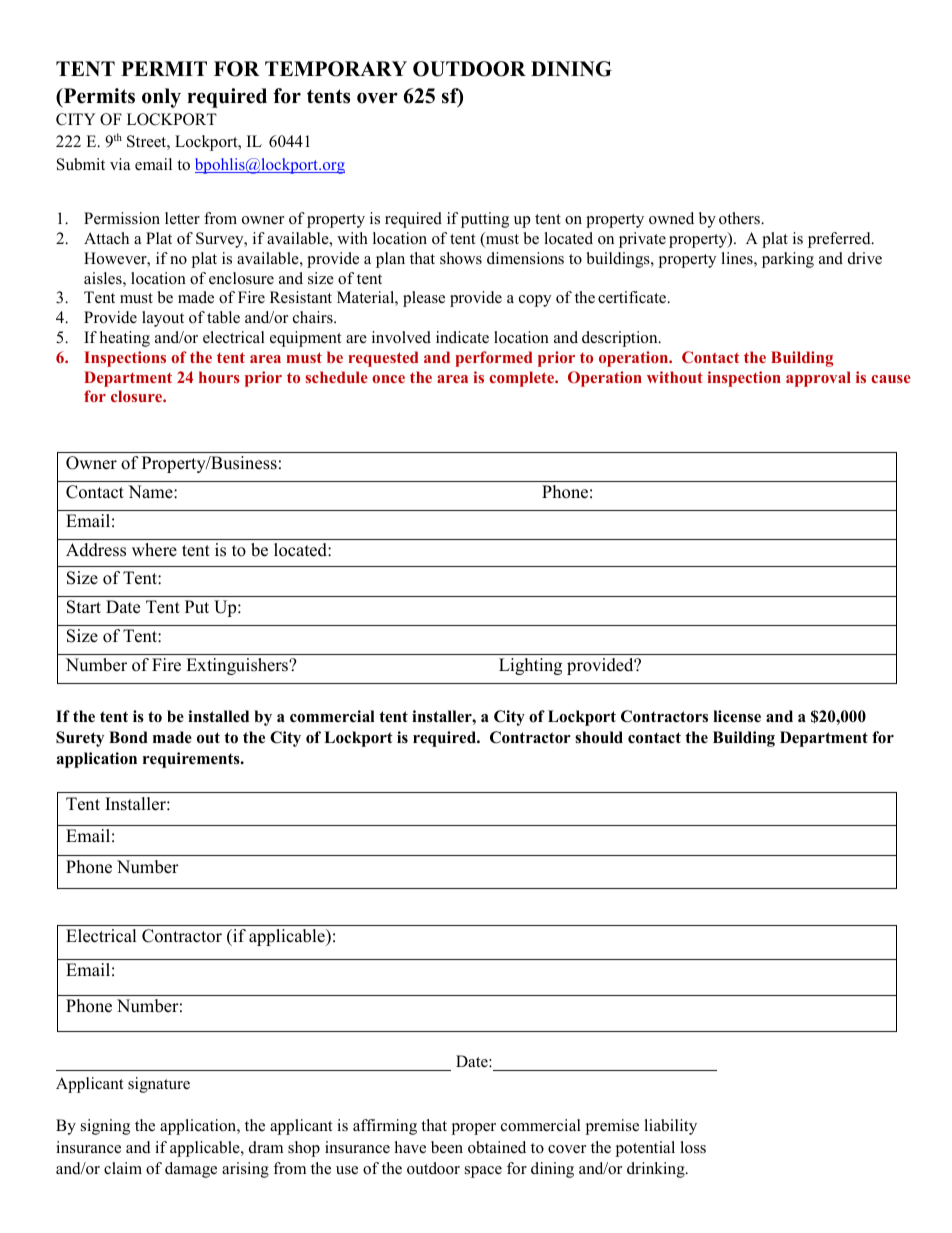 The image size is (952, 1233). What do you see at coordinates (740, 218) in the screenshot?
I see `others` at bounding box center [740, 218].
